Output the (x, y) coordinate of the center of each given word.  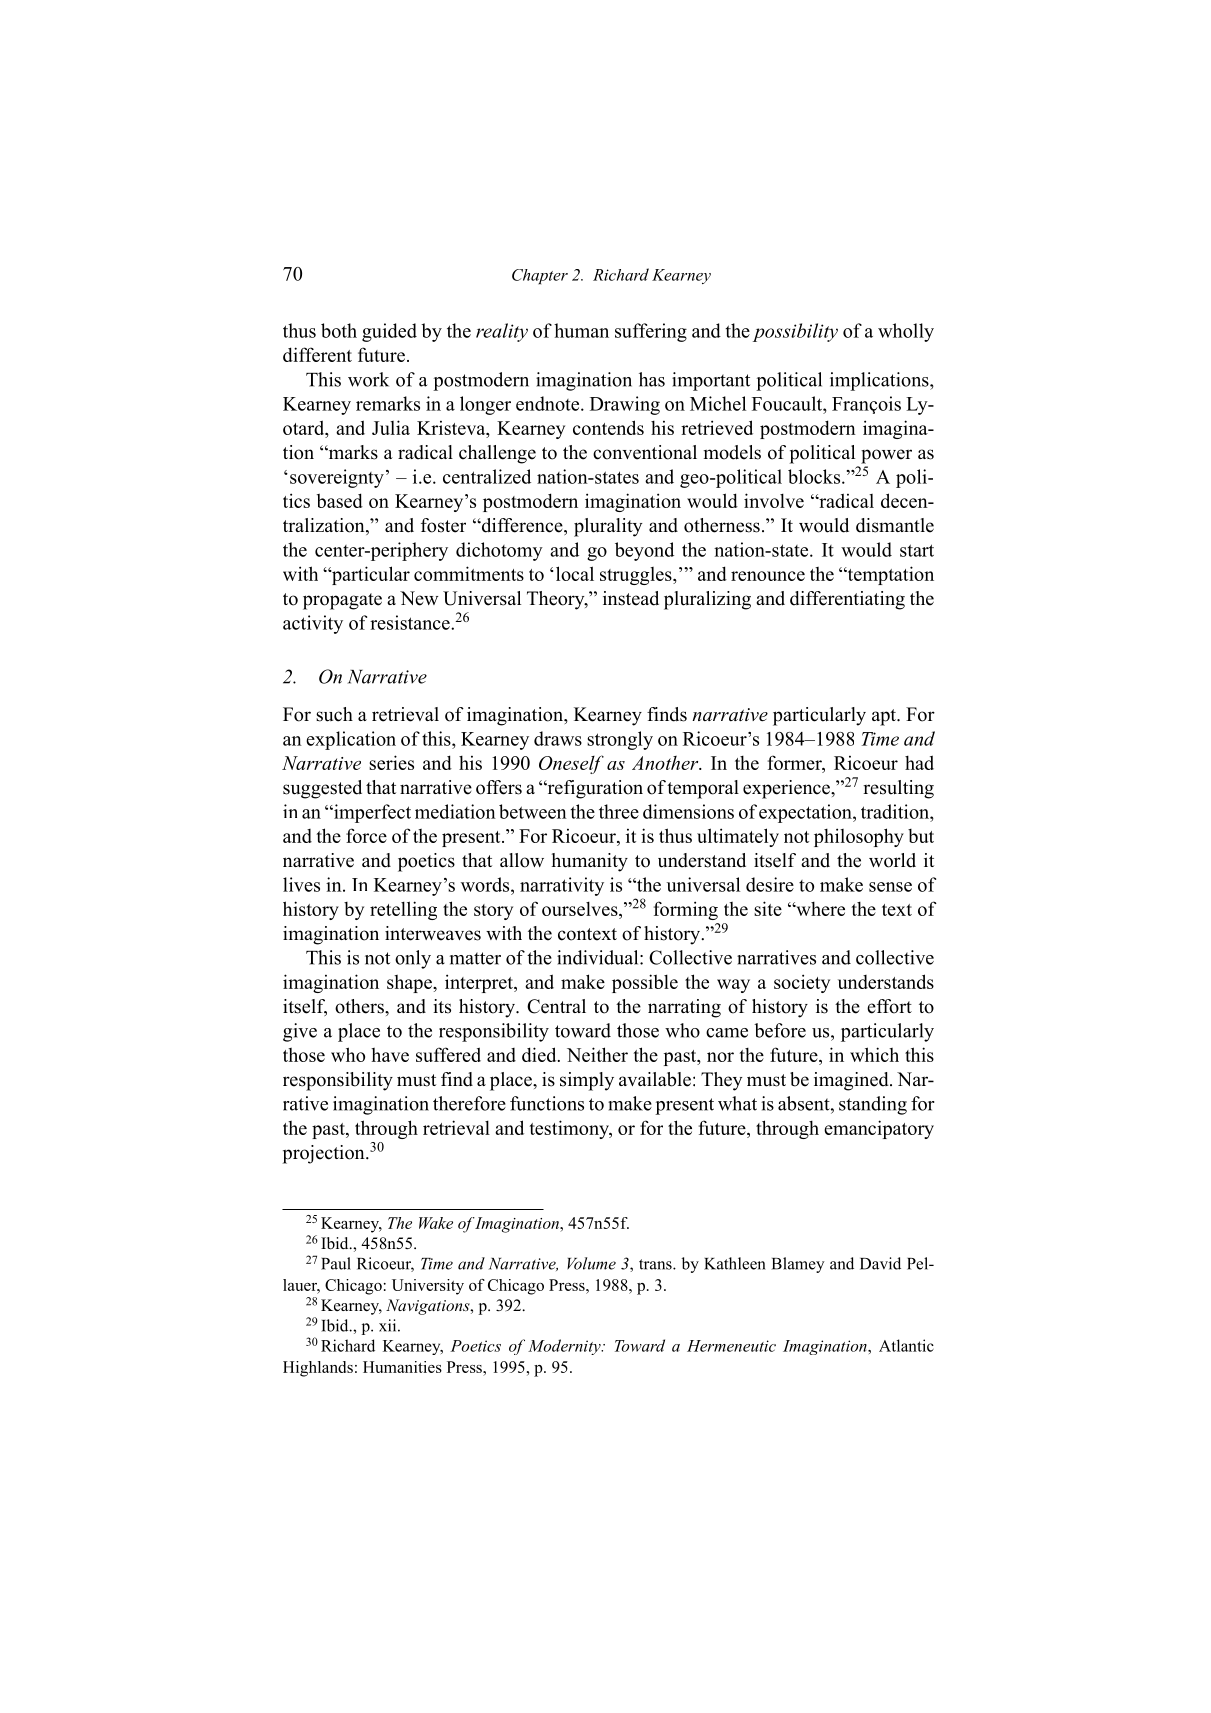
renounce (768, 576)
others (360, 1006)
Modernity (565, 1347)
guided (389, 332)
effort (889, 1006)
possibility (795, 332)
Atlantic (906, 1345)
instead (631, 598)
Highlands (318, 1369)
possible (645, 983)
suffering (651, 332)
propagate (342, 601)
